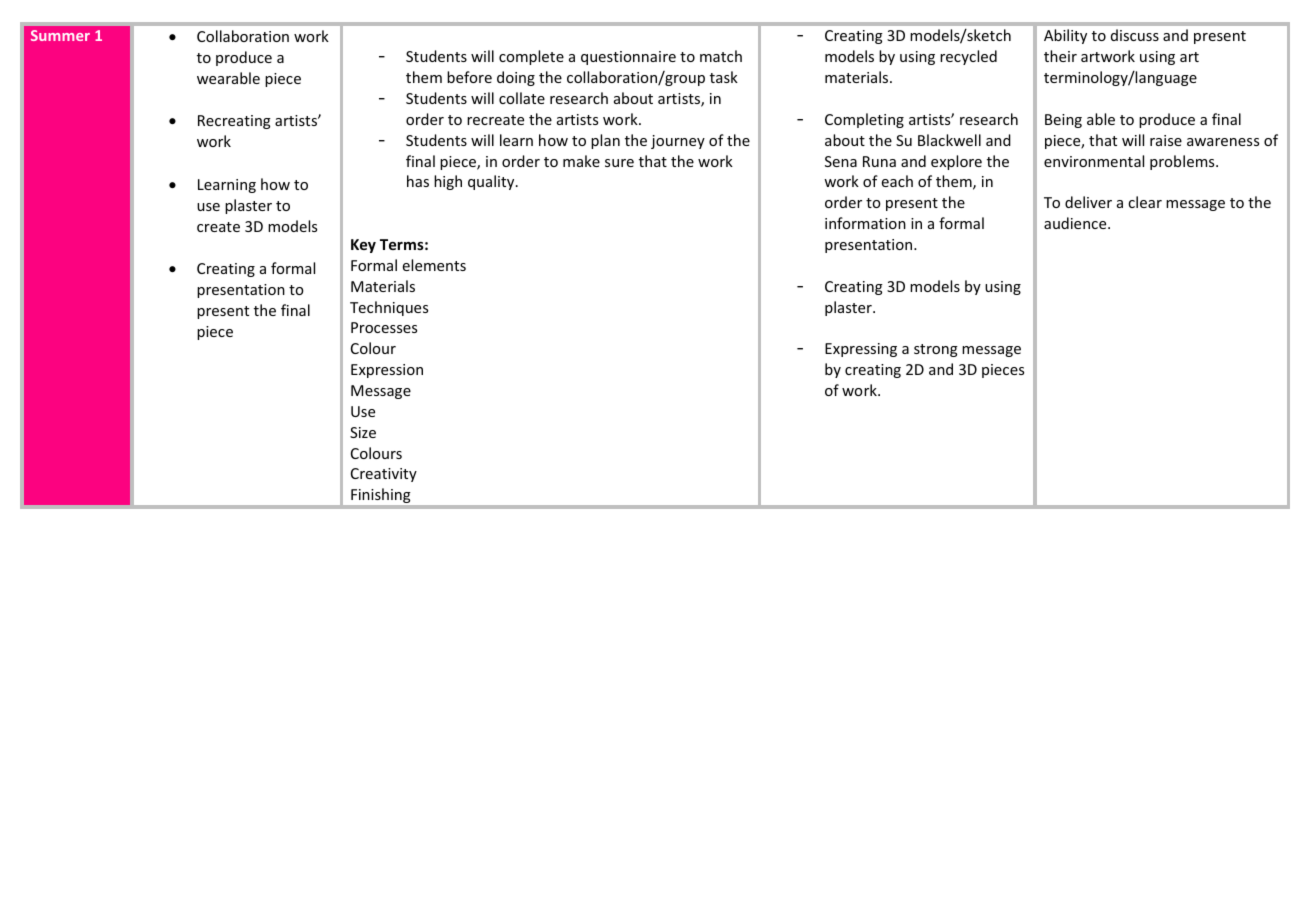 Image resolution: width=1308 pixels, height=924 pixels. What do you see at coordinates (1060, 56) in the screenshot?
I see `their` at bounding box center [1060, 56].
